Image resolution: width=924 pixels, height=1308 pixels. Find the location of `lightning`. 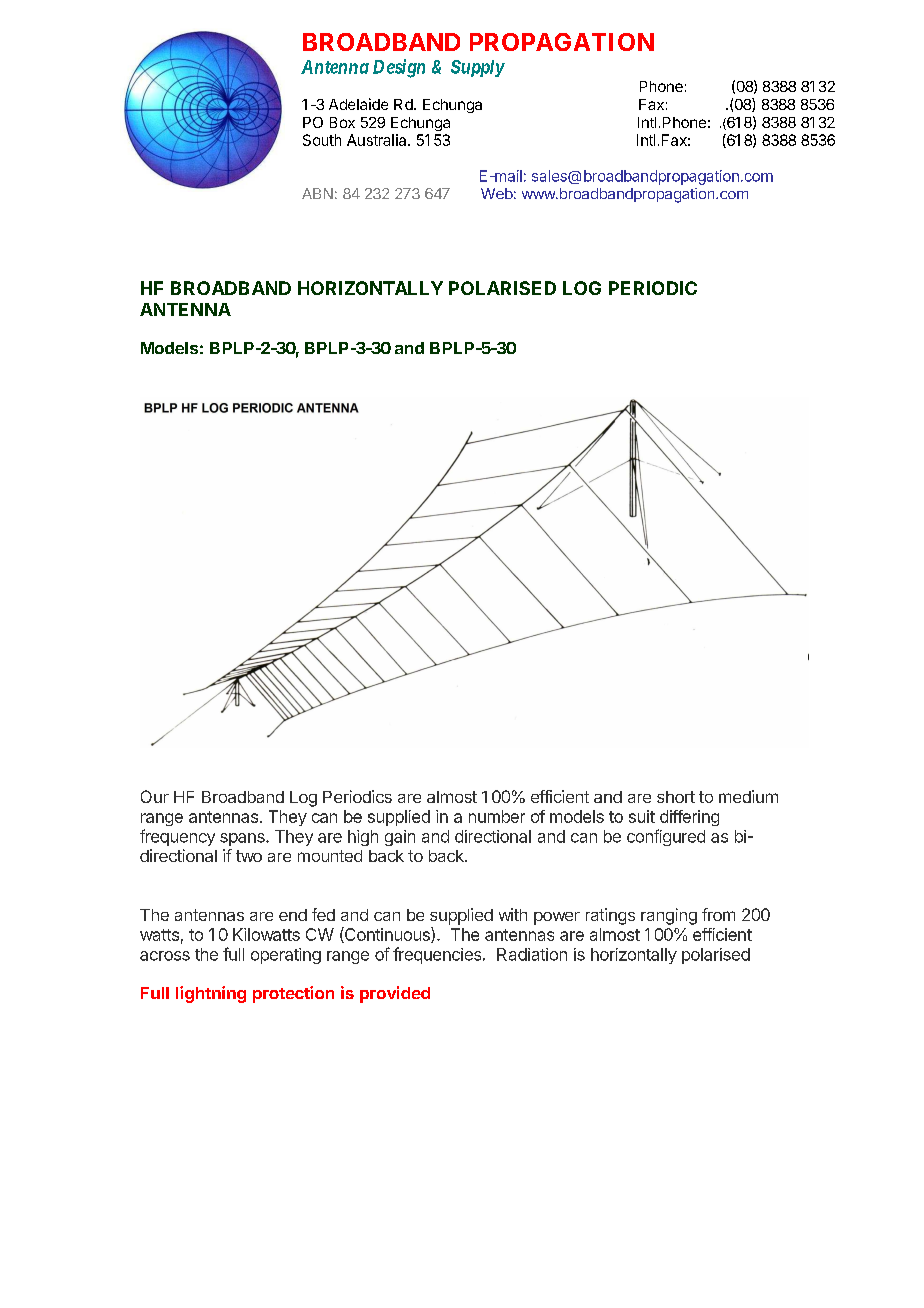

lightning is located at coordinates (211, 994).
